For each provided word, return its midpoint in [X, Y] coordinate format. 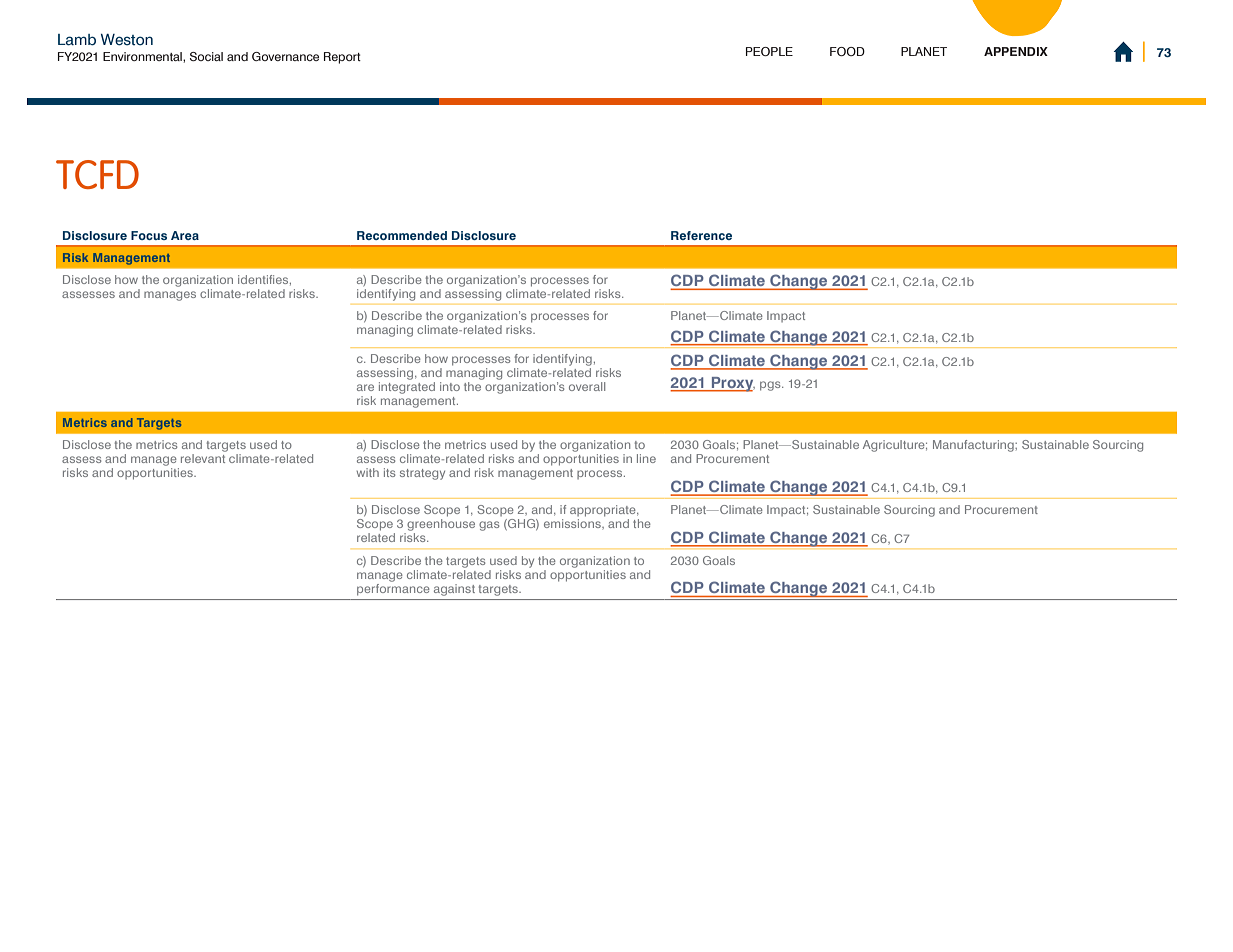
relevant [203, 458]
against [454, 590]
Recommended [402, 235]
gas [489, 526]
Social [206, 56]
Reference [701, 235]
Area [185, 235]
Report [342, 58]
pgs [771, 386]
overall [587, 386]
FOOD [847, 51]
